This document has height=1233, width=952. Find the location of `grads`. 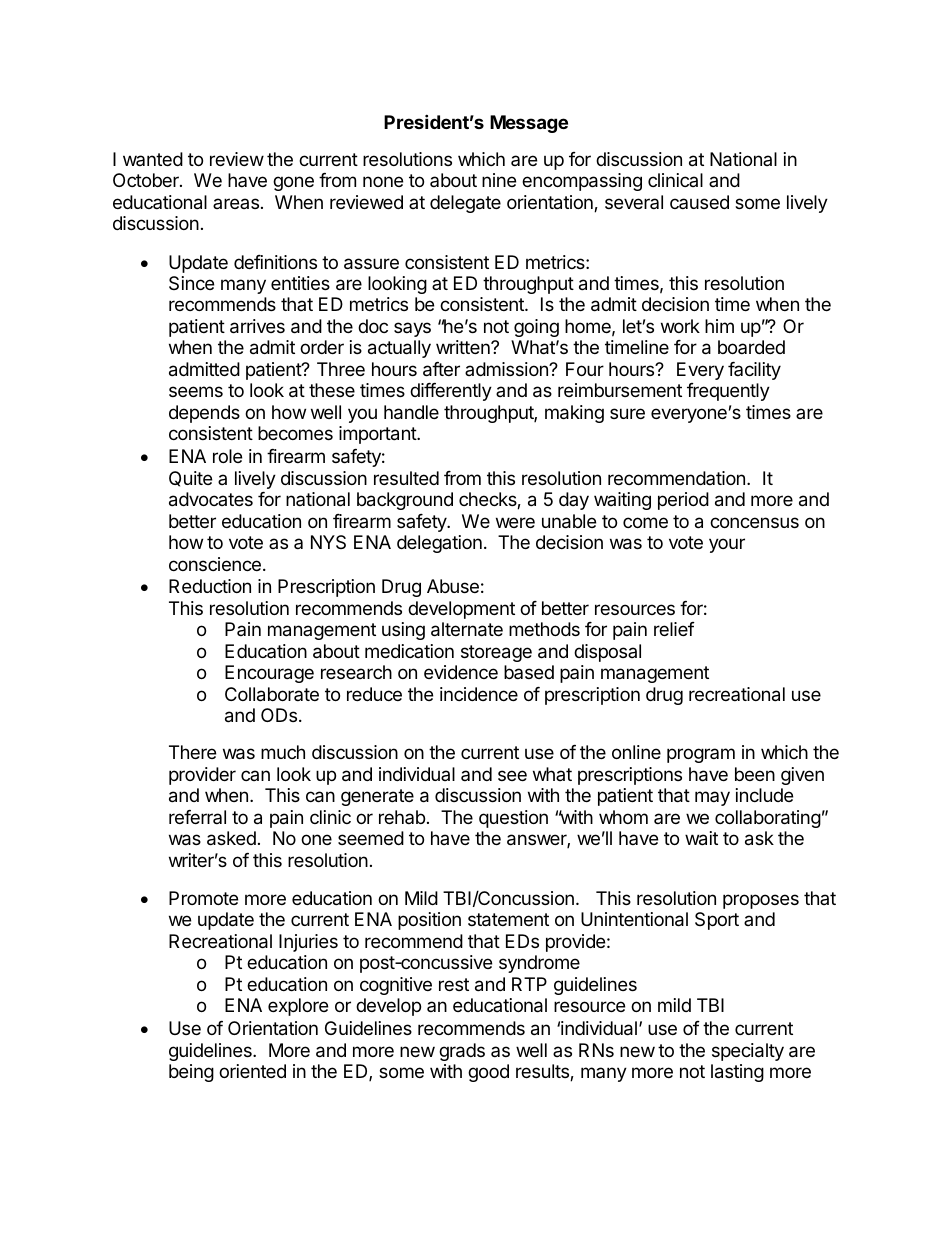

grads is located at coordinates (462, 1052).
